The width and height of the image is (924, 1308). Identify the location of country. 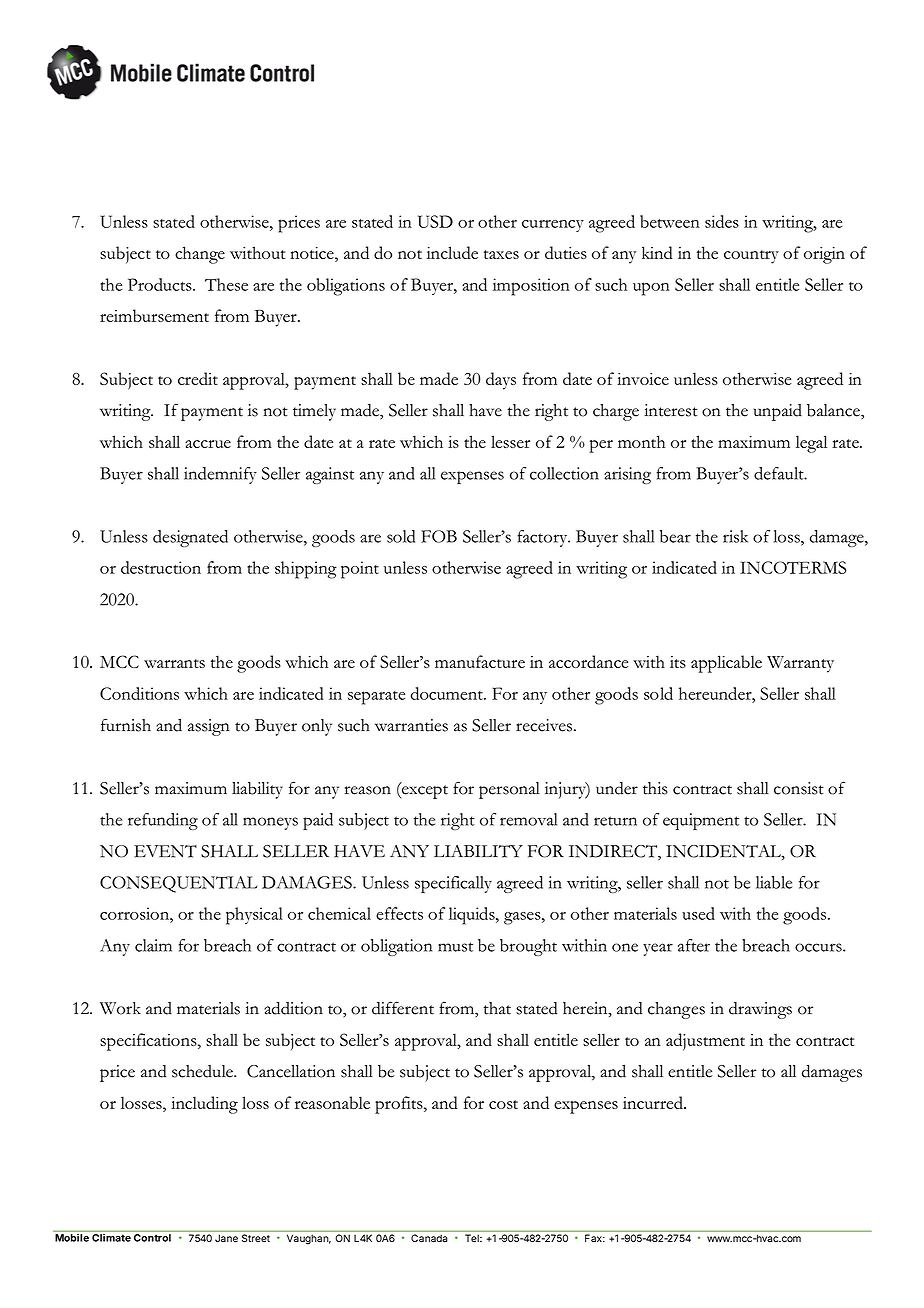
(751, 257).
